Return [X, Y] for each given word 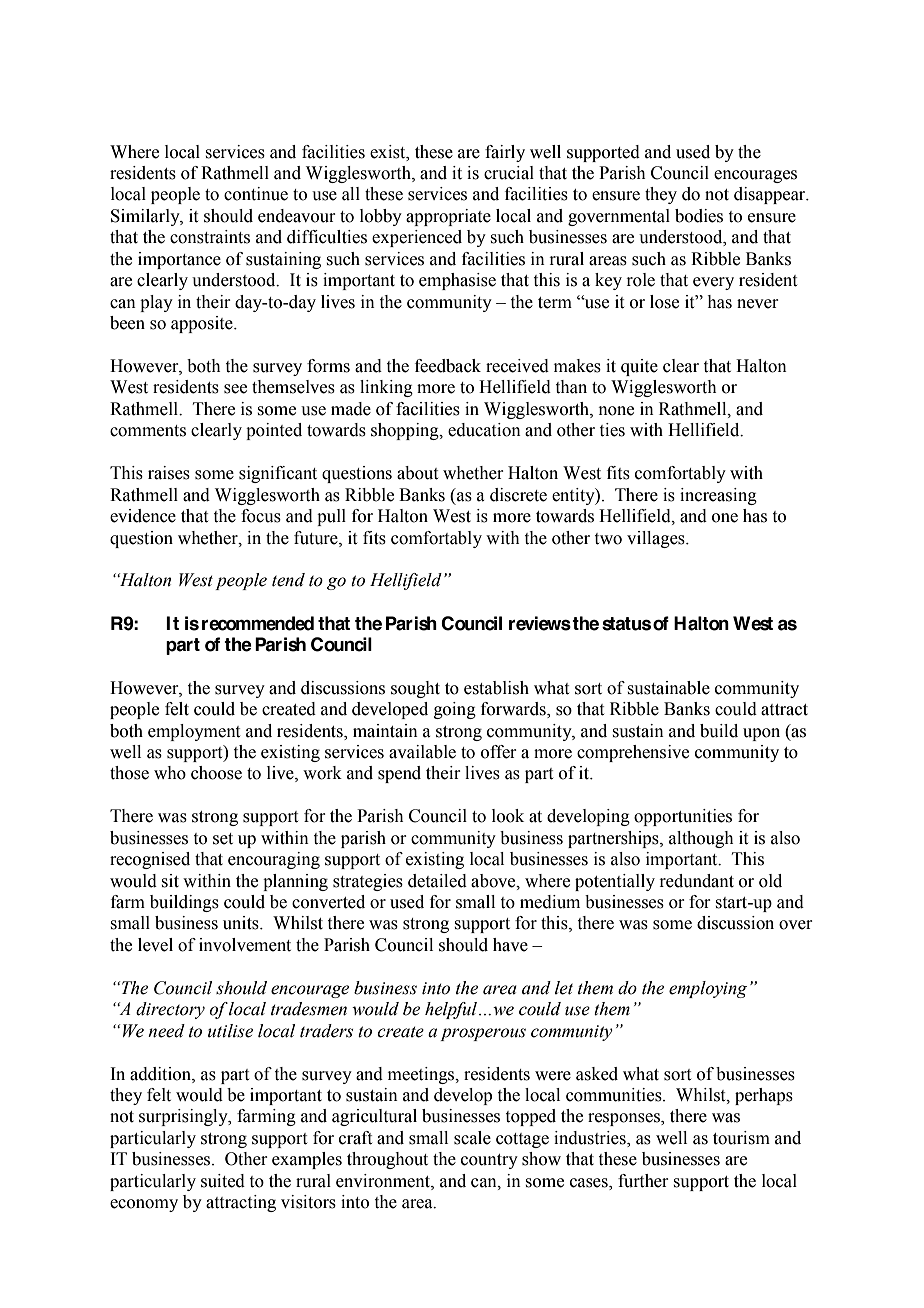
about [417, 473]
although [701, 839]
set [223, 839]
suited [223, 1181]
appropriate [448, 217]
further [643, 1181]
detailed [437, 881]
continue [256, 194]
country [489, 1161]
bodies [699, 216]
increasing [718, 496]
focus [261, 516]
